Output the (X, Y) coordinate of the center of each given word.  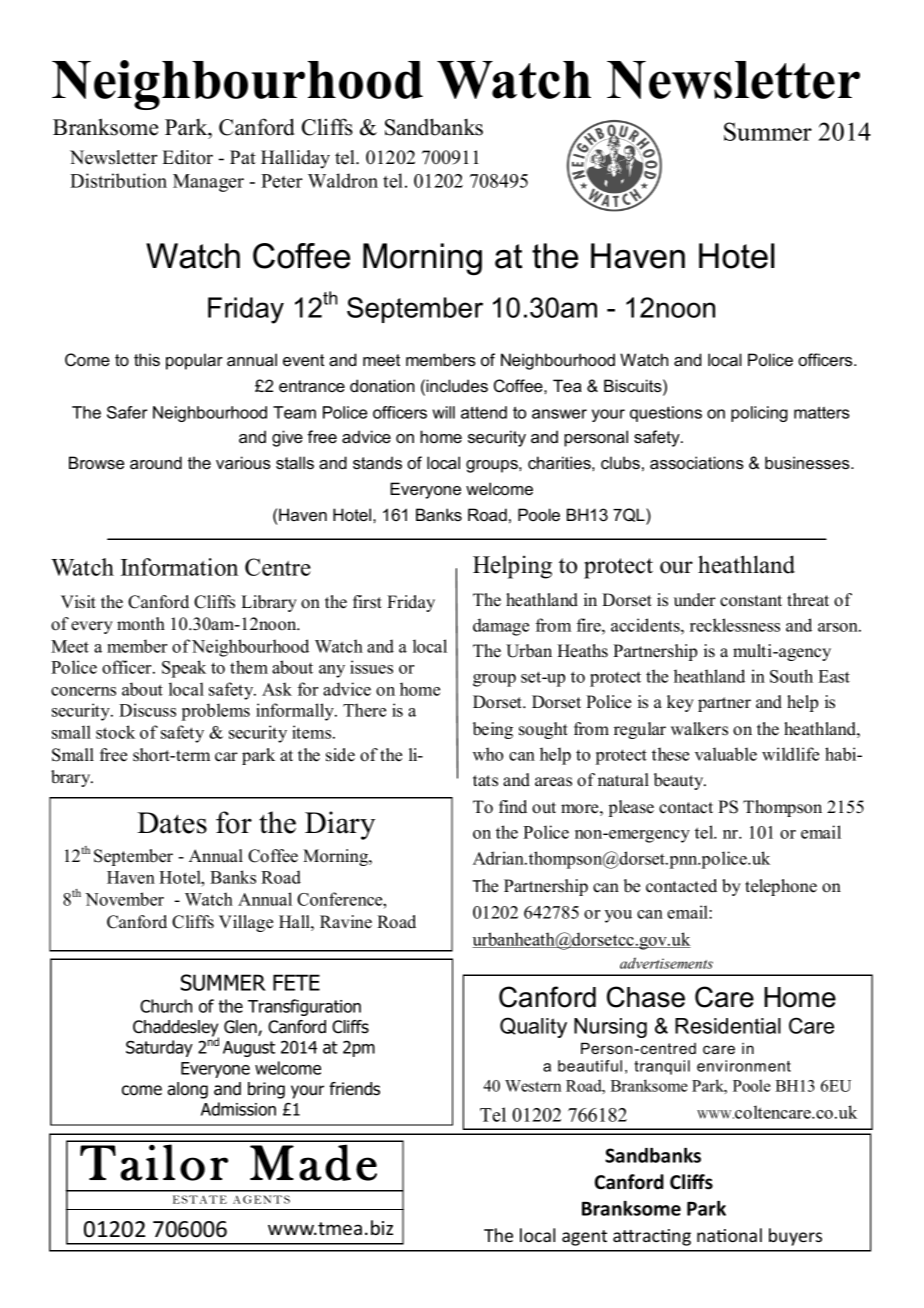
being (493, 730)
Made (313, 1162)
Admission (238, 1109)
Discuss (147, 710)
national (729, 1235)
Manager (208, 183)
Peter (282, 181)
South (791, 676)
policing (759, 414)
